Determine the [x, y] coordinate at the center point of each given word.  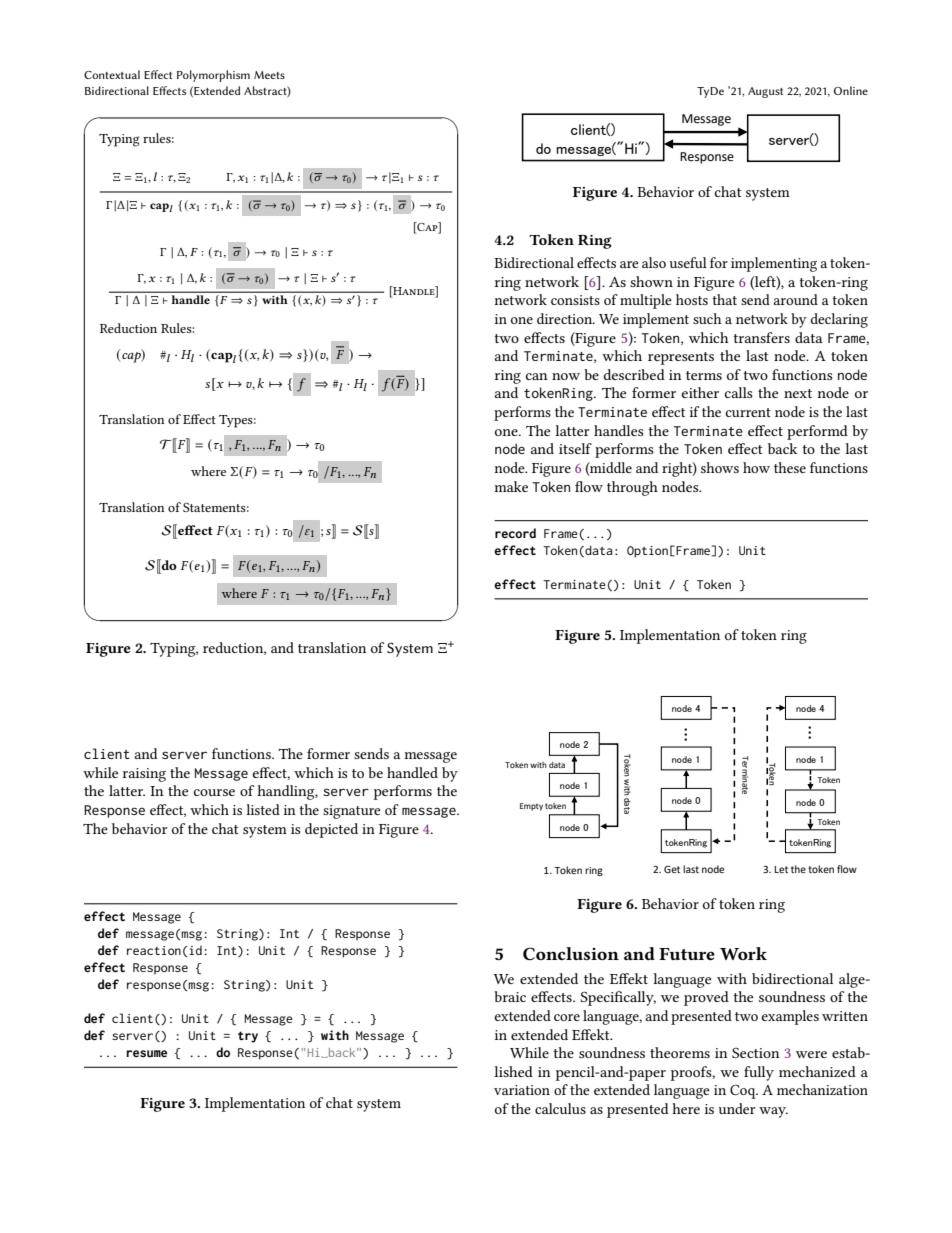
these [790, 467]
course [214, 792]
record [515, 533]
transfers [761, 337]
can [537, 376]
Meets [269, 75]
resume [146, 1054]
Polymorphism [213, 76]
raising [144, 775]
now [566, 376]
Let [781, 869]
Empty [531, 807]
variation [522, 1090]
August [765, 92]
